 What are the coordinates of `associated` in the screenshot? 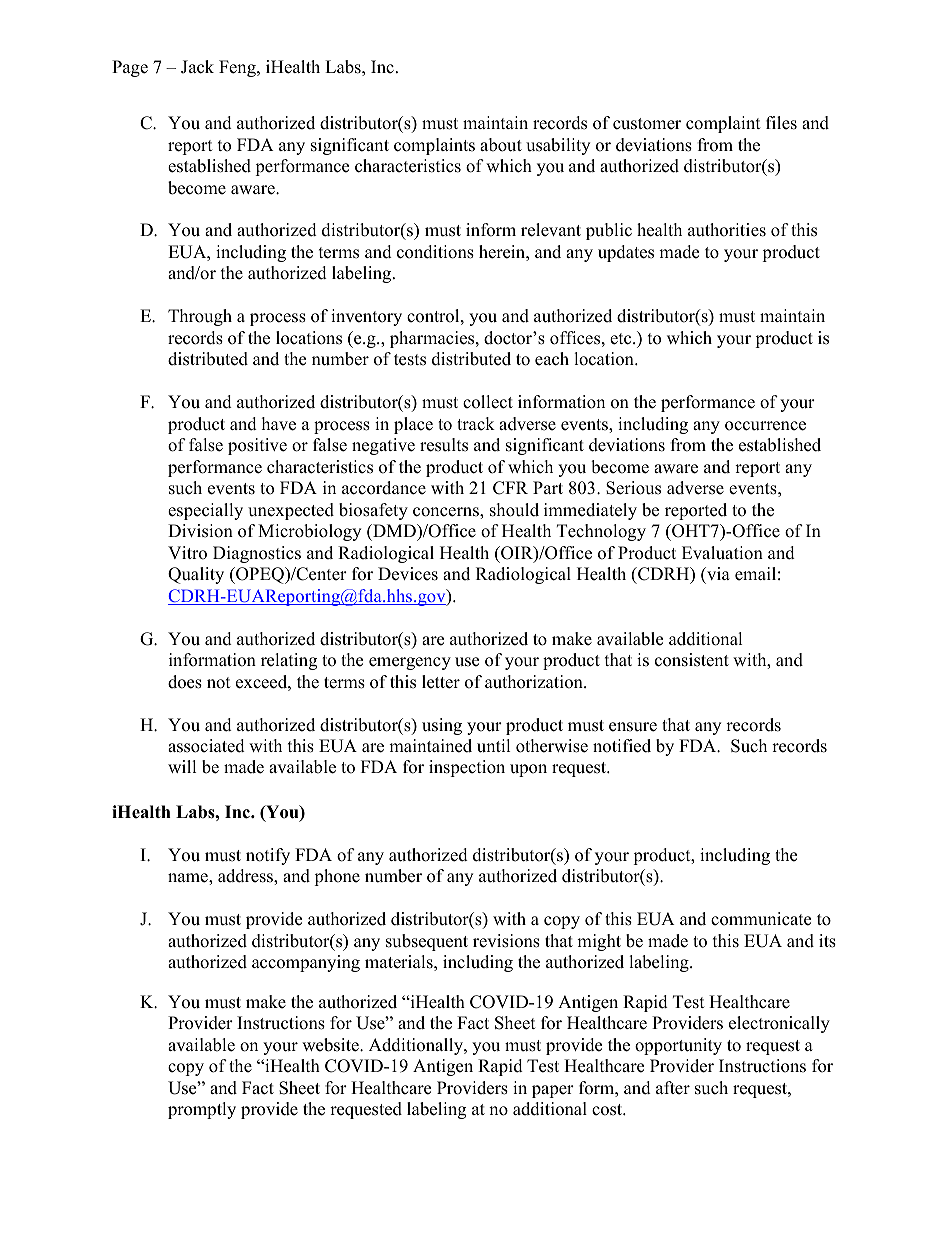 It's located at (206, 746).
